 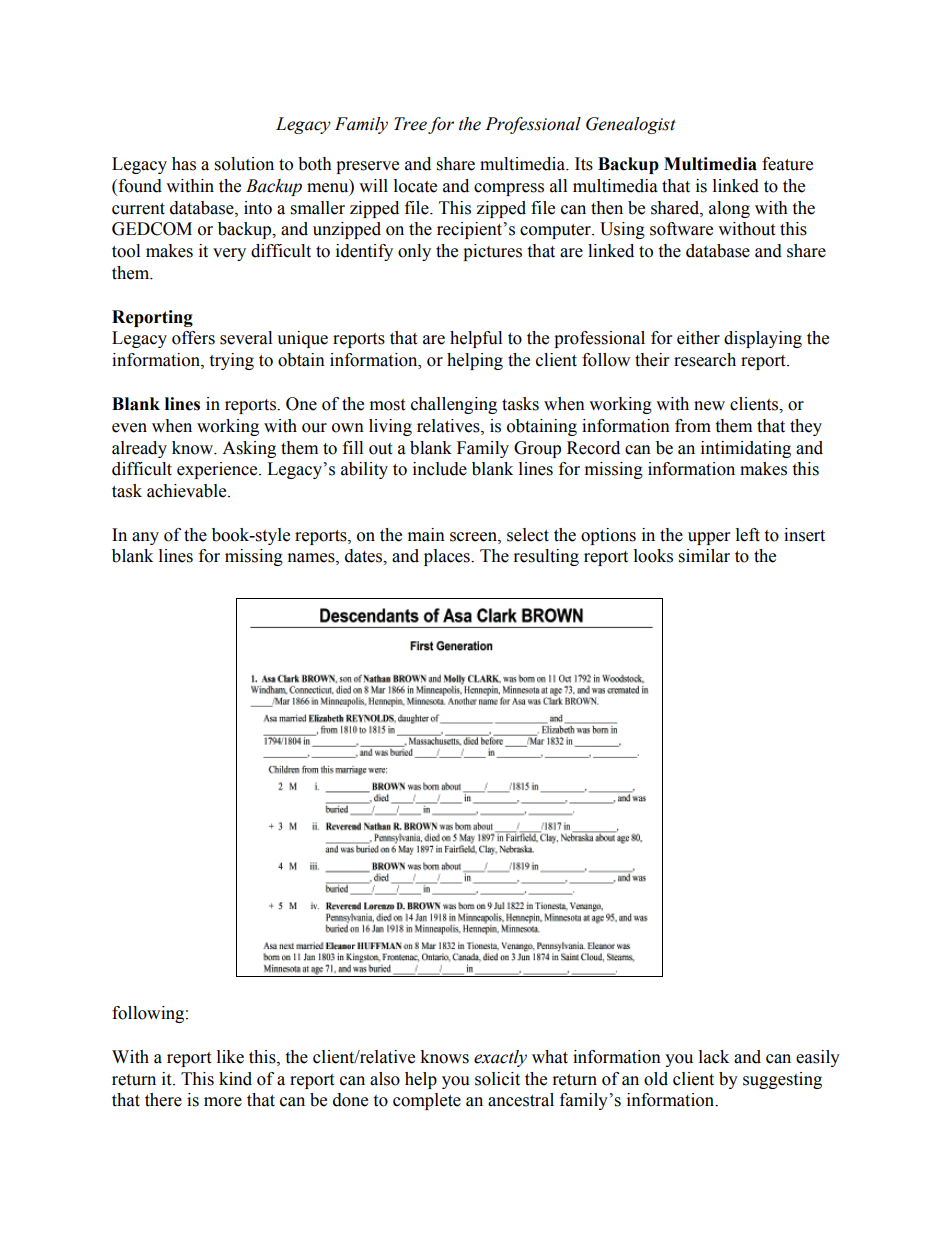 I want to click on compress, so click(x=509, y=189).
